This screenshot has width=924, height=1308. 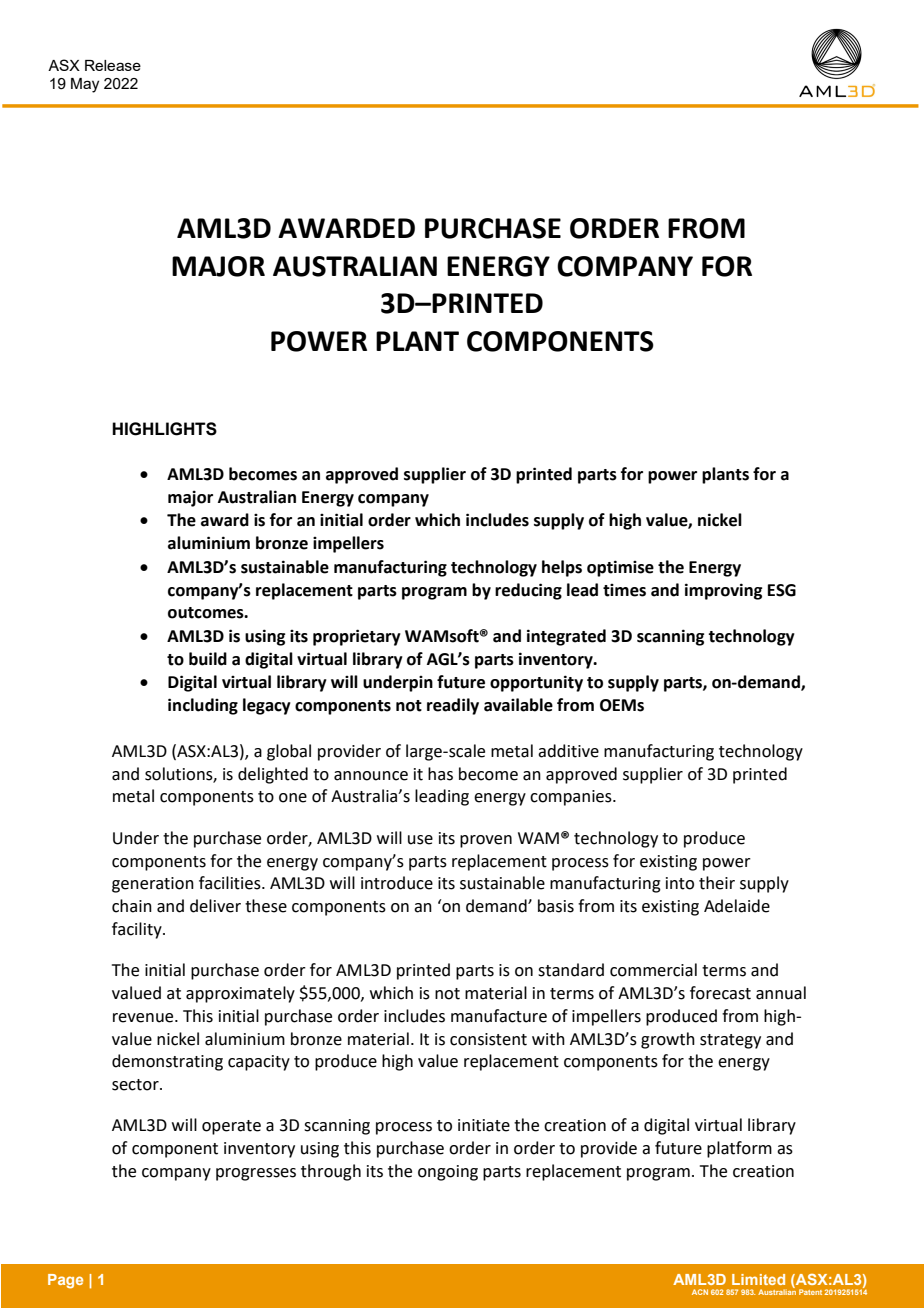 I want to click on optimise, so click(x=620, y=568).
